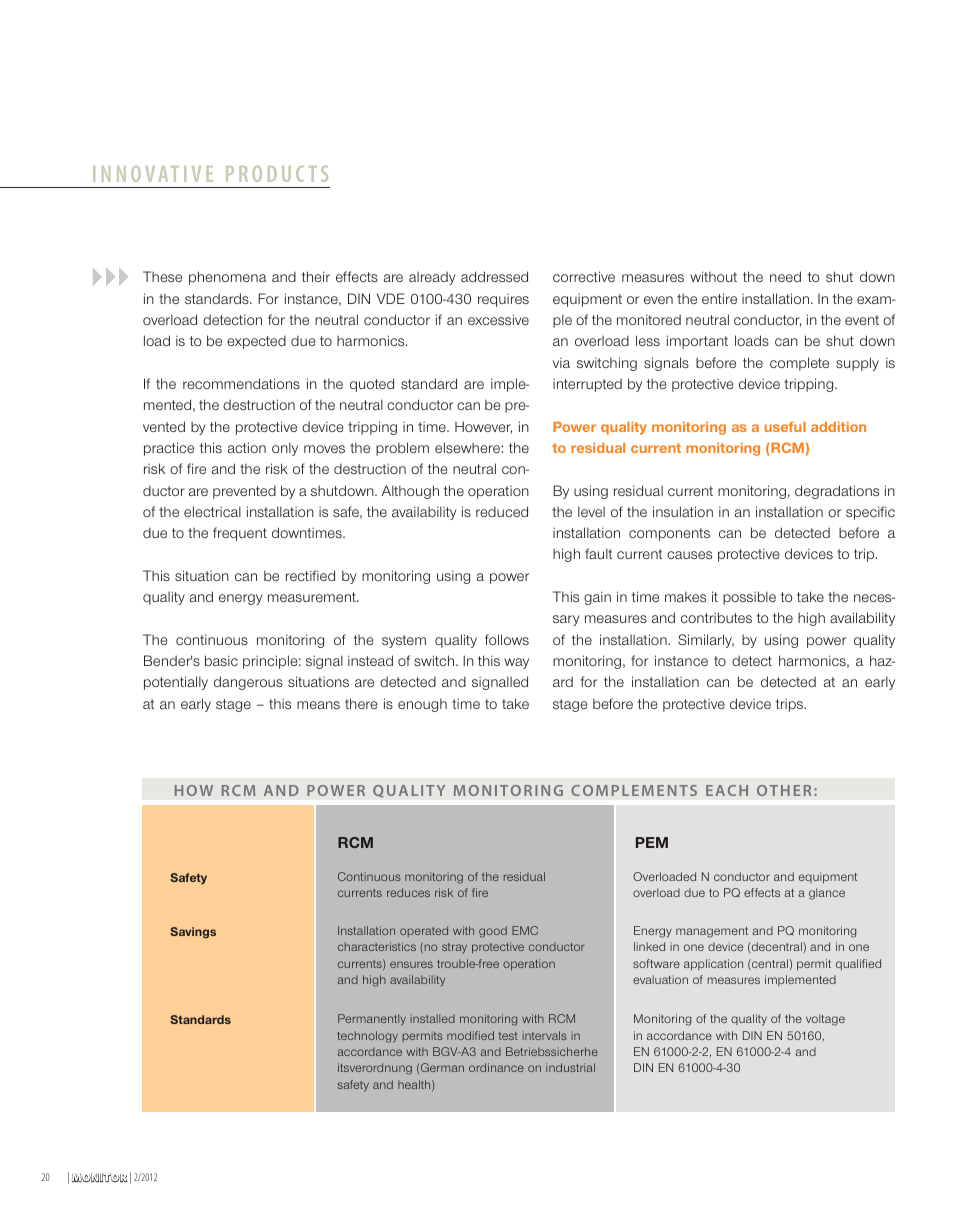  Describe the element at coordinates (212, 511) in the image. I see `electrical` at that location.
